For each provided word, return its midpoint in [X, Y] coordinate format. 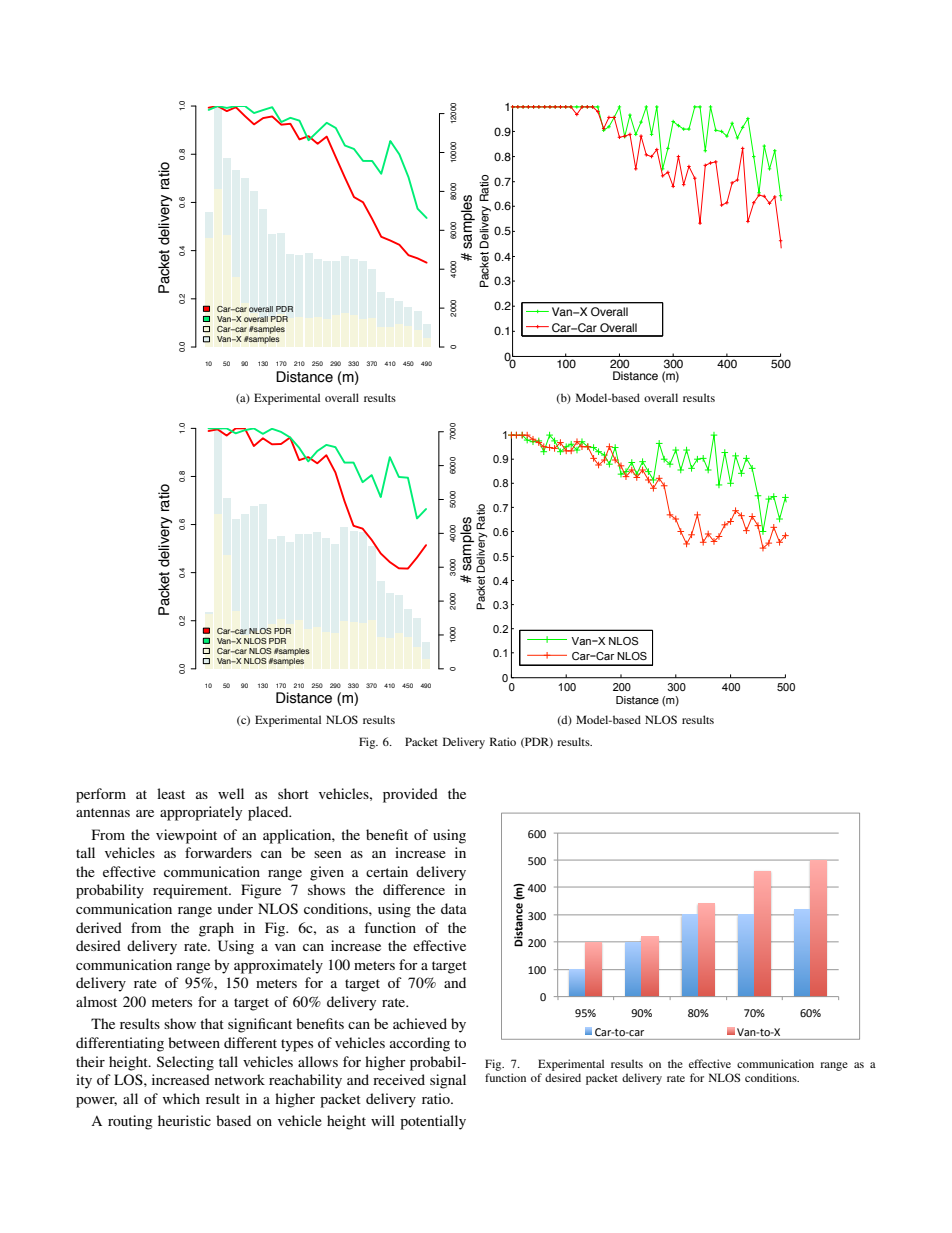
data [454, 908]
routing [130, 1122]
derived [99, 927]
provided [410, 795]
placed [269, 813]
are [145, 813]
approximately [278, 966]
